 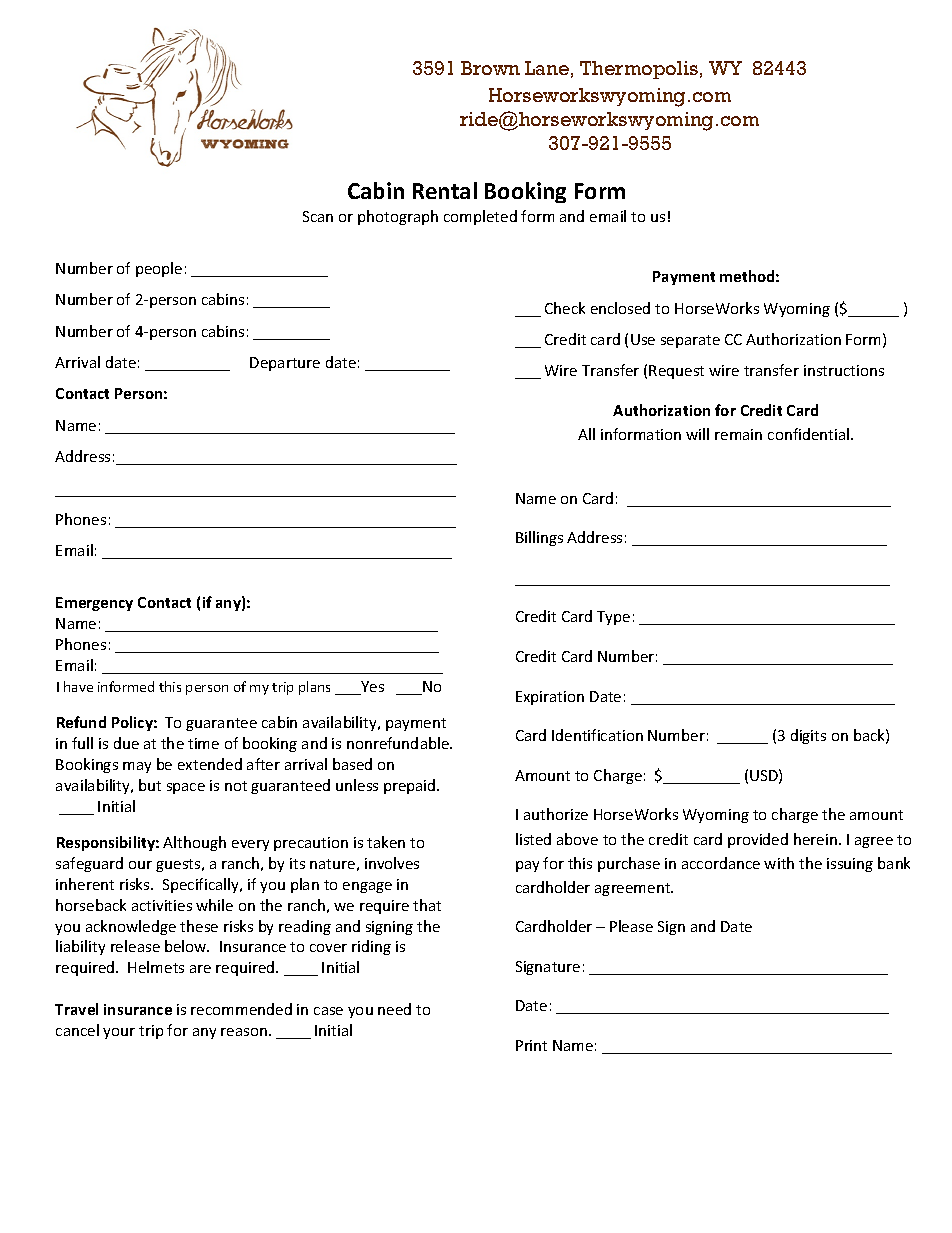 I want to click on completed, so click(x=480, y=217).
